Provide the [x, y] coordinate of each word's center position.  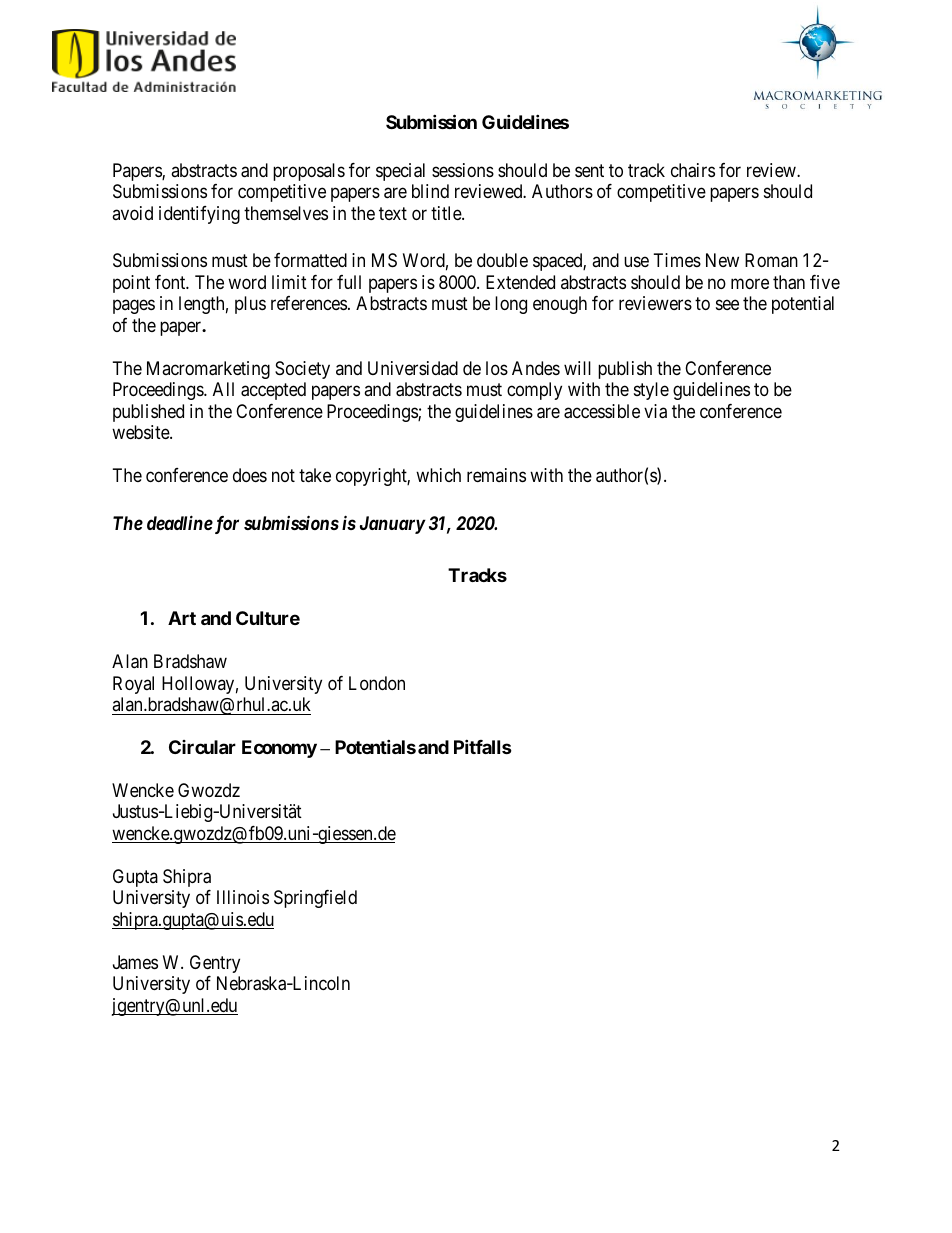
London [377, 683]
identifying [199, 215]
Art [182, 618]
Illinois [243, 897]
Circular [202, 747]
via [655, 411]
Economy [279, 749]
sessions [463, 170]
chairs [693, 170]
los [497, 368]
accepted [273, 391]
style [651, 391]
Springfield [315, 899]
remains [496, 475]
